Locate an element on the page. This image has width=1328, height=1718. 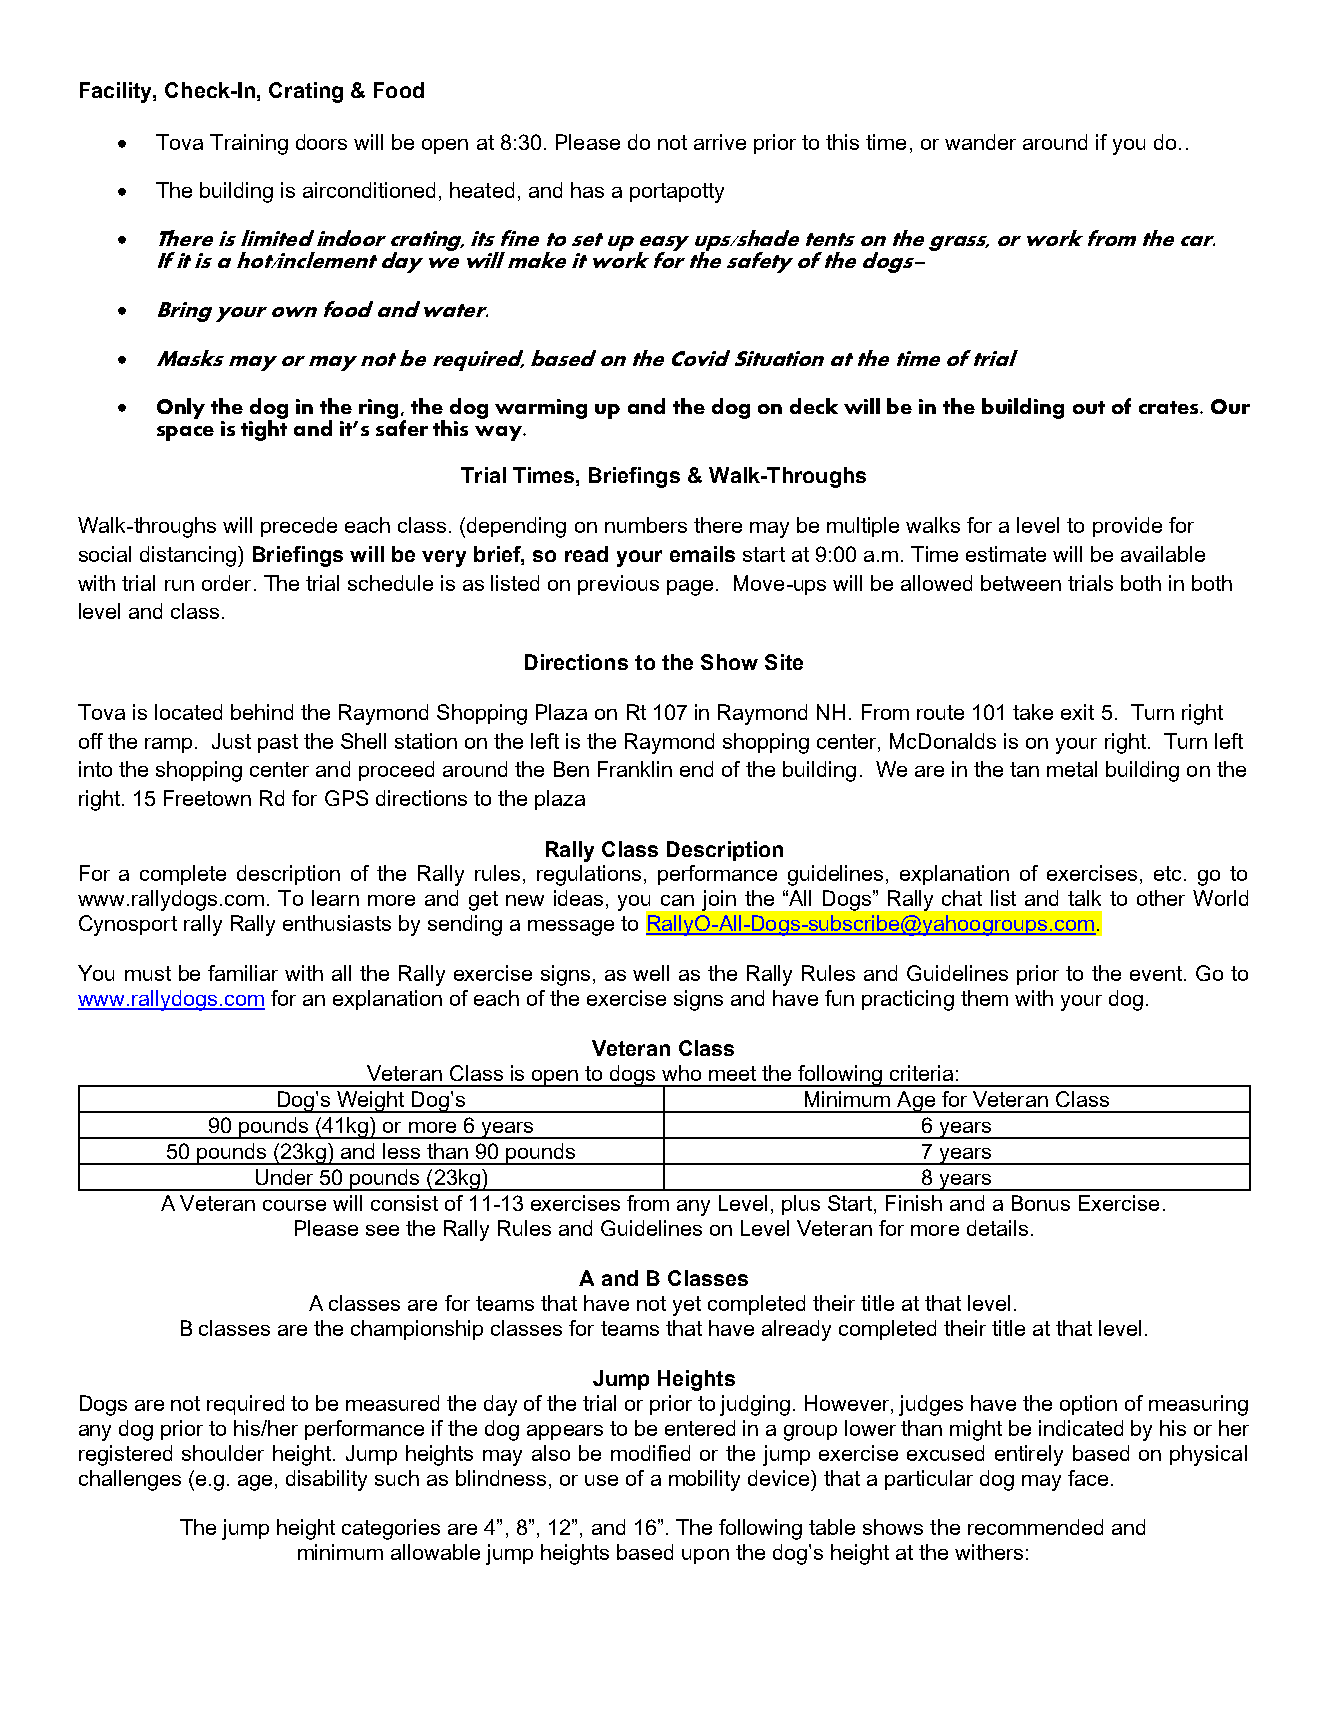
mobility is located at coordinates (704, 1480).
